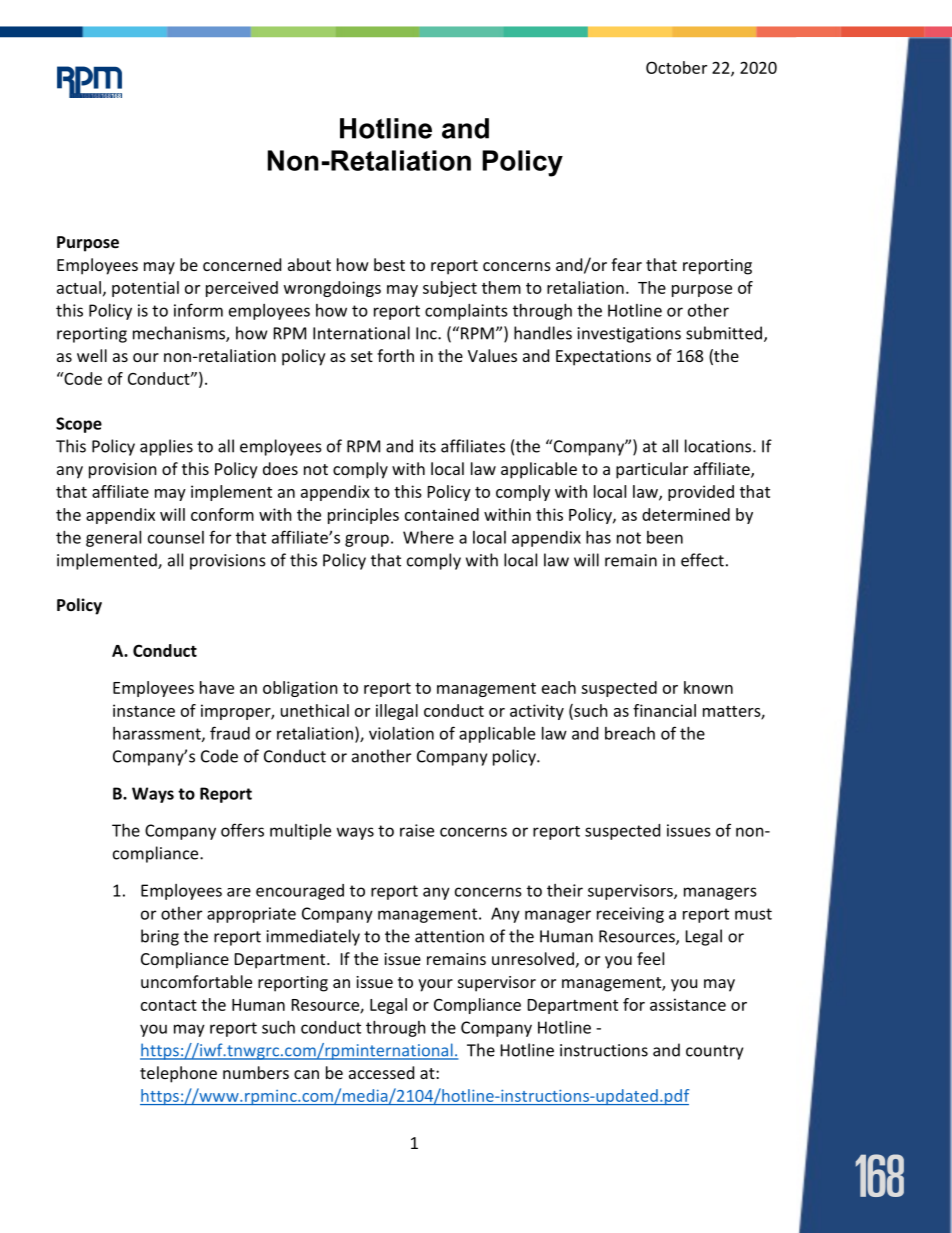 This screenshot has width=952, height=1233. Describe the element at coordinates (401, 733) in the screenshot. I see `violation` at that location.
